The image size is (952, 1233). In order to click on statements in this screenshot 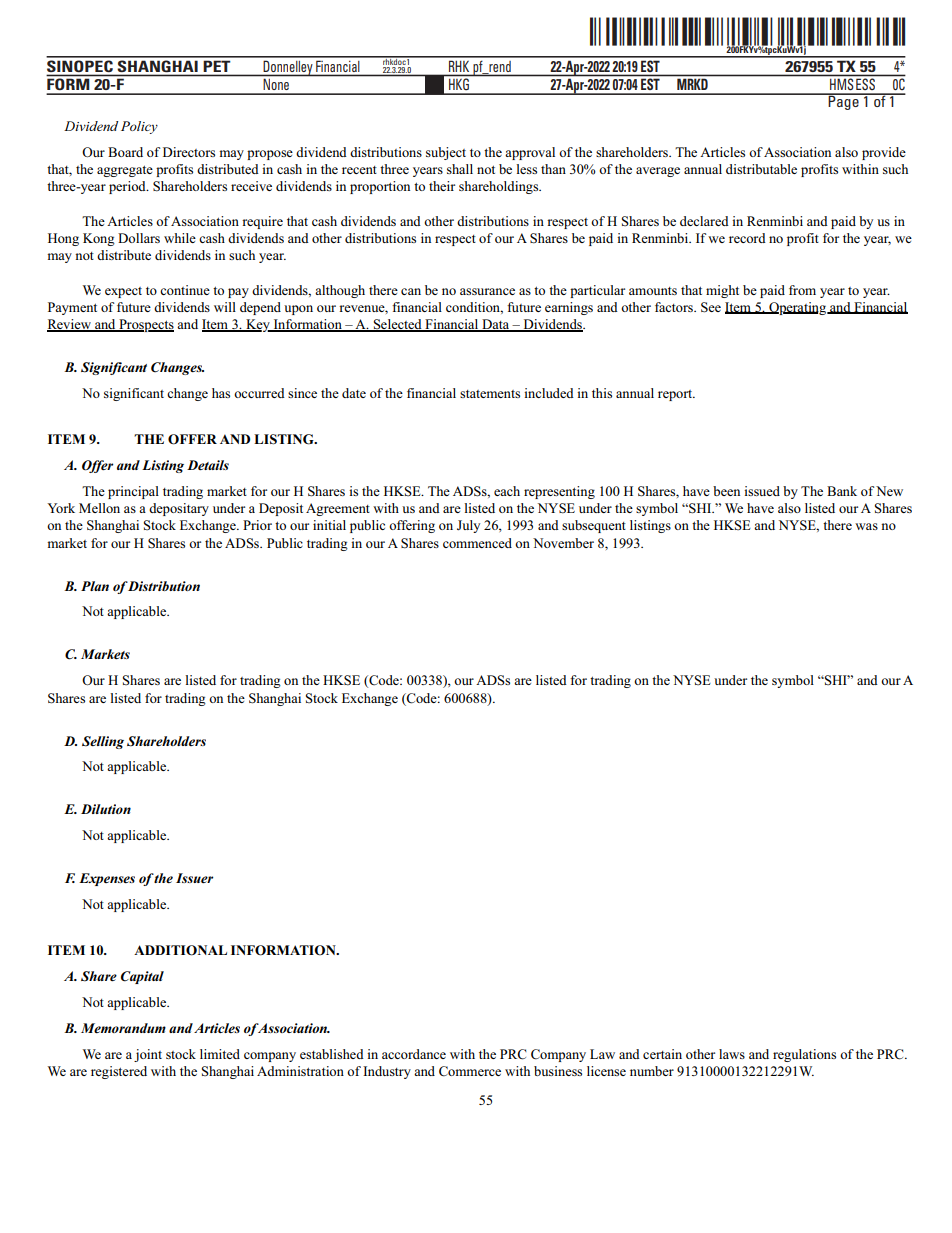, I will do `click(490, 394)`.
